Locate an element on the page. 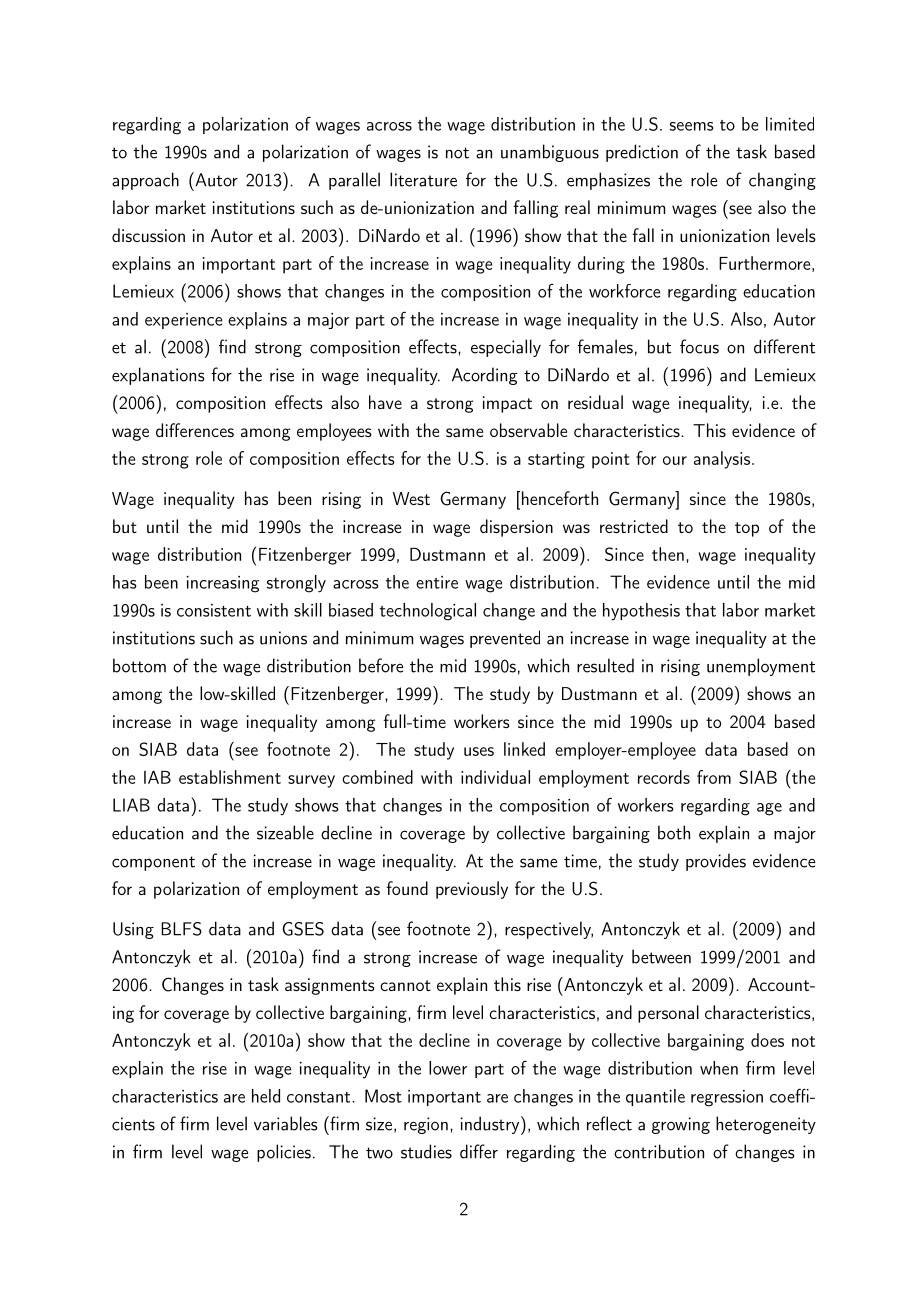 The height and width of the page is (1308, 924). previously is located at coordinates (472, 890).
